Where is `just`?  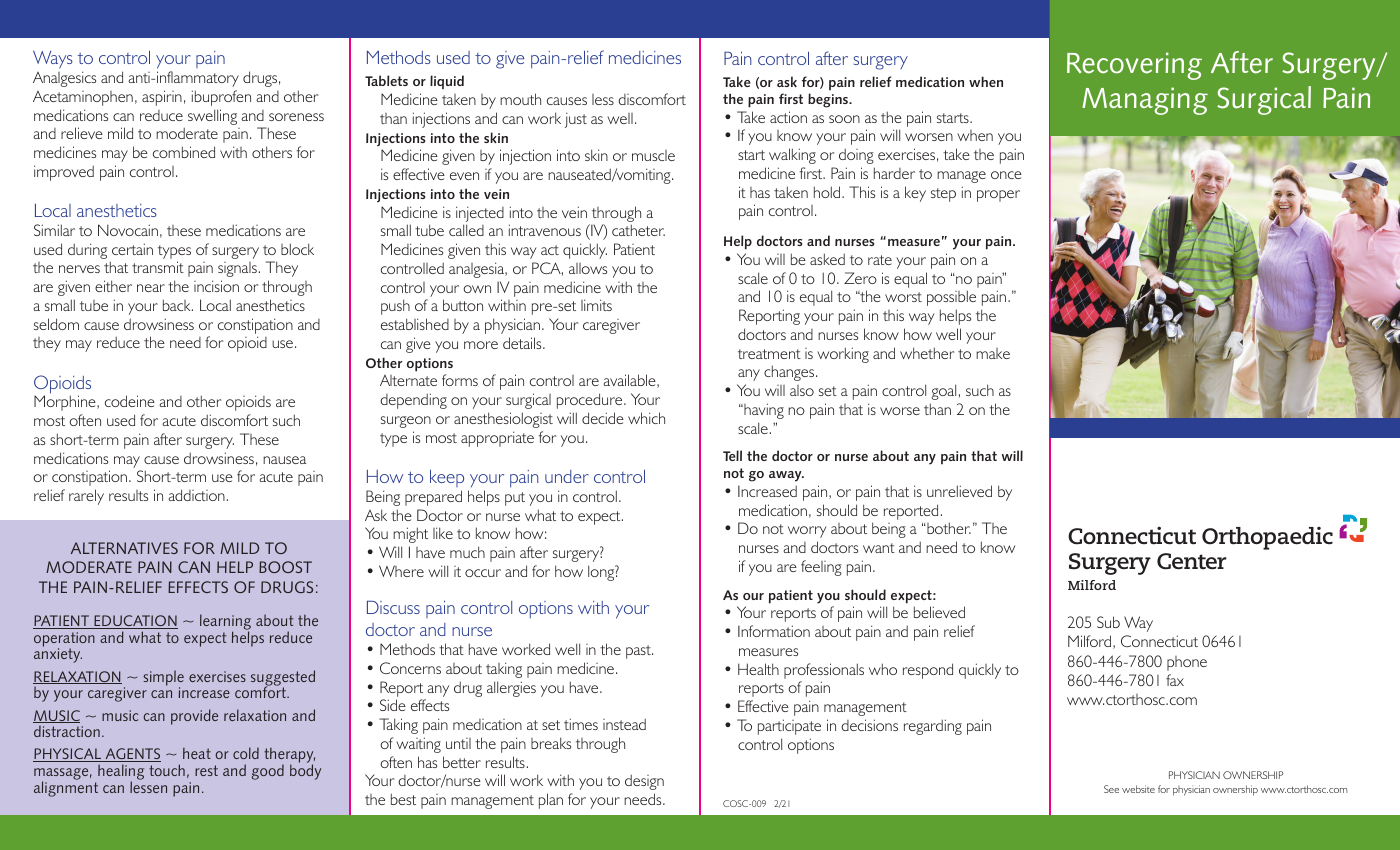
just is located at coordinates (576, 120).
